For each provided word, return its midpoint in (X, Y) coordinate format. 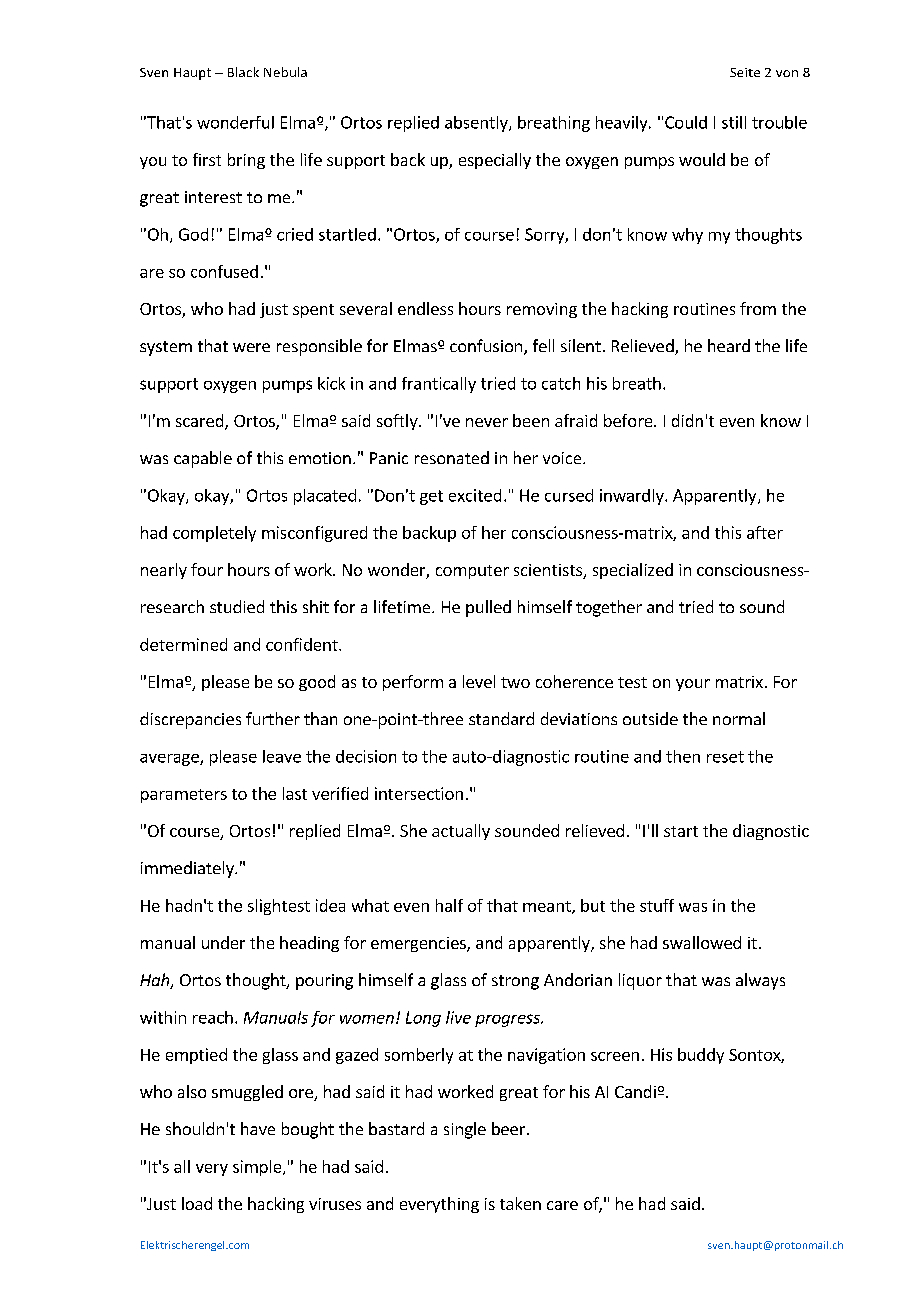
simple (258, 1168)
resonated (452, 457)
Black (243, 72)
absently (477, 124)
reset (725, 757)
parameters (184, 796)
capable (203, 459)
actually (461, 832)
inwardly (633, 497)
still (734, 122)
